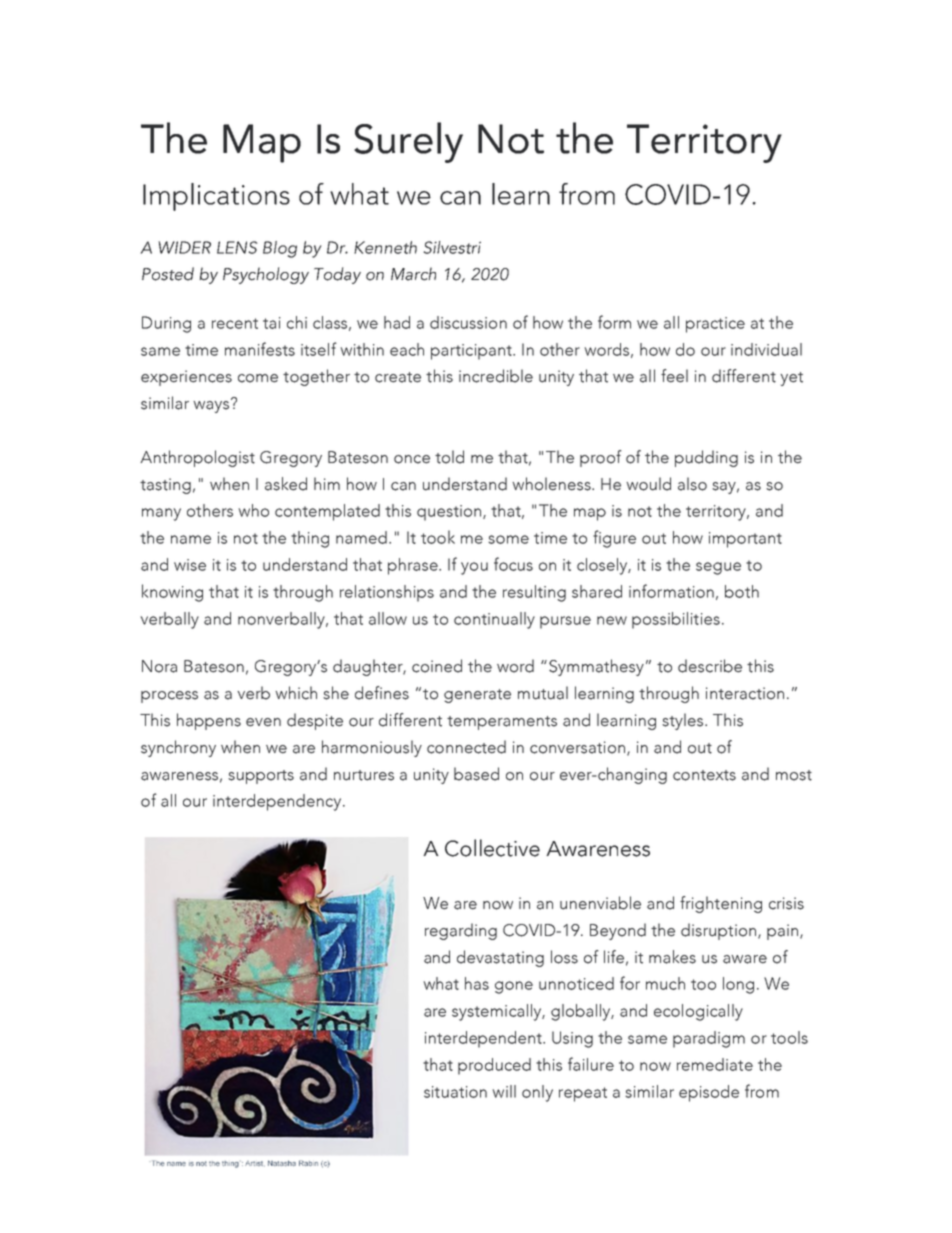 The width and height of the screenshot is (952, 1233). I want to click on practice, so click(715, 325).
